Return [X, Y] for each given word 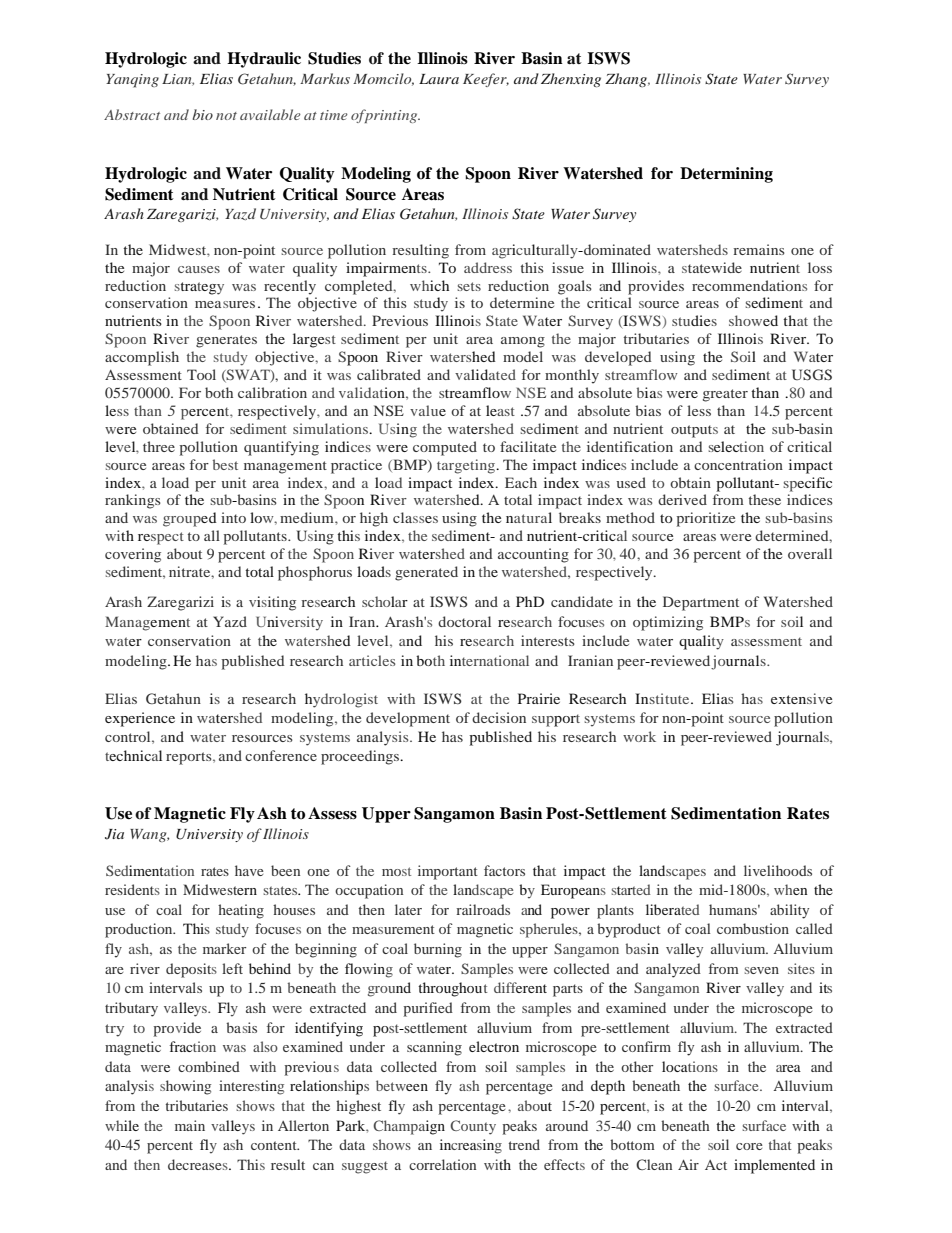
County [473, 1127]
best [225, 464]
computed [445, 448]
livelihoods [778, 870]
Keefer [486, 80]
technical [133, 755]
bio [203, 114]
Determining [726, 175]
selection [736, 446]
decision [499, 717]
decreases [199, 1164]
